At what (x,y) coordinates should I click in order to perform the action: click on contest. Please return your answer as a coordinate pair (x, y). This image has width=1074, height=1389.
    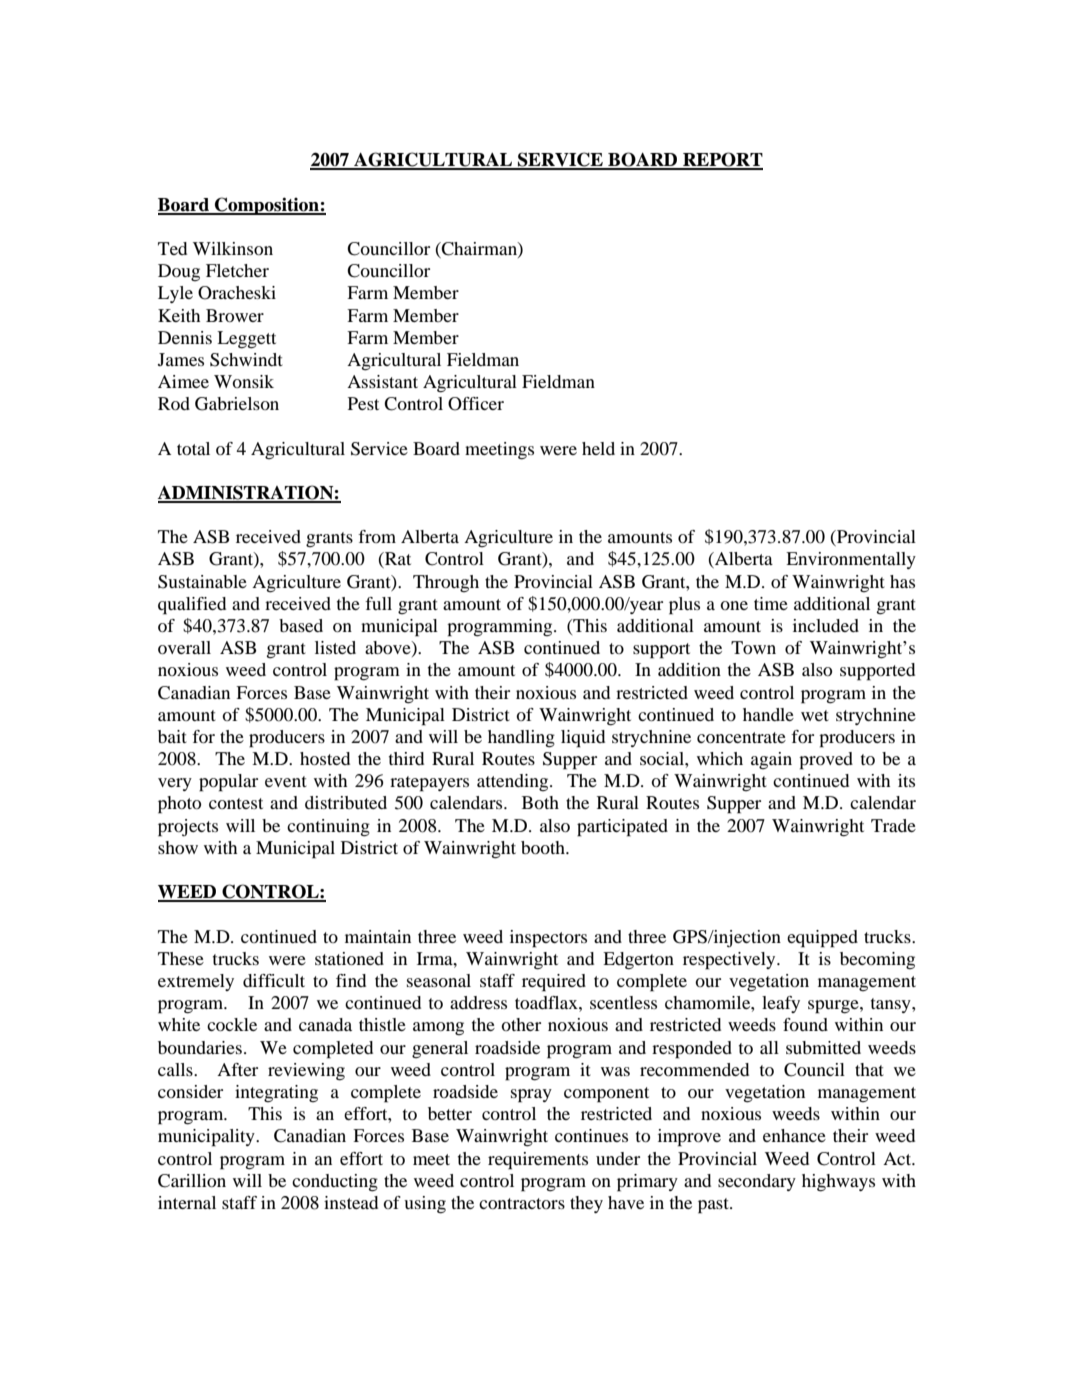
    Looking at the image, I should click on (236, 803).
